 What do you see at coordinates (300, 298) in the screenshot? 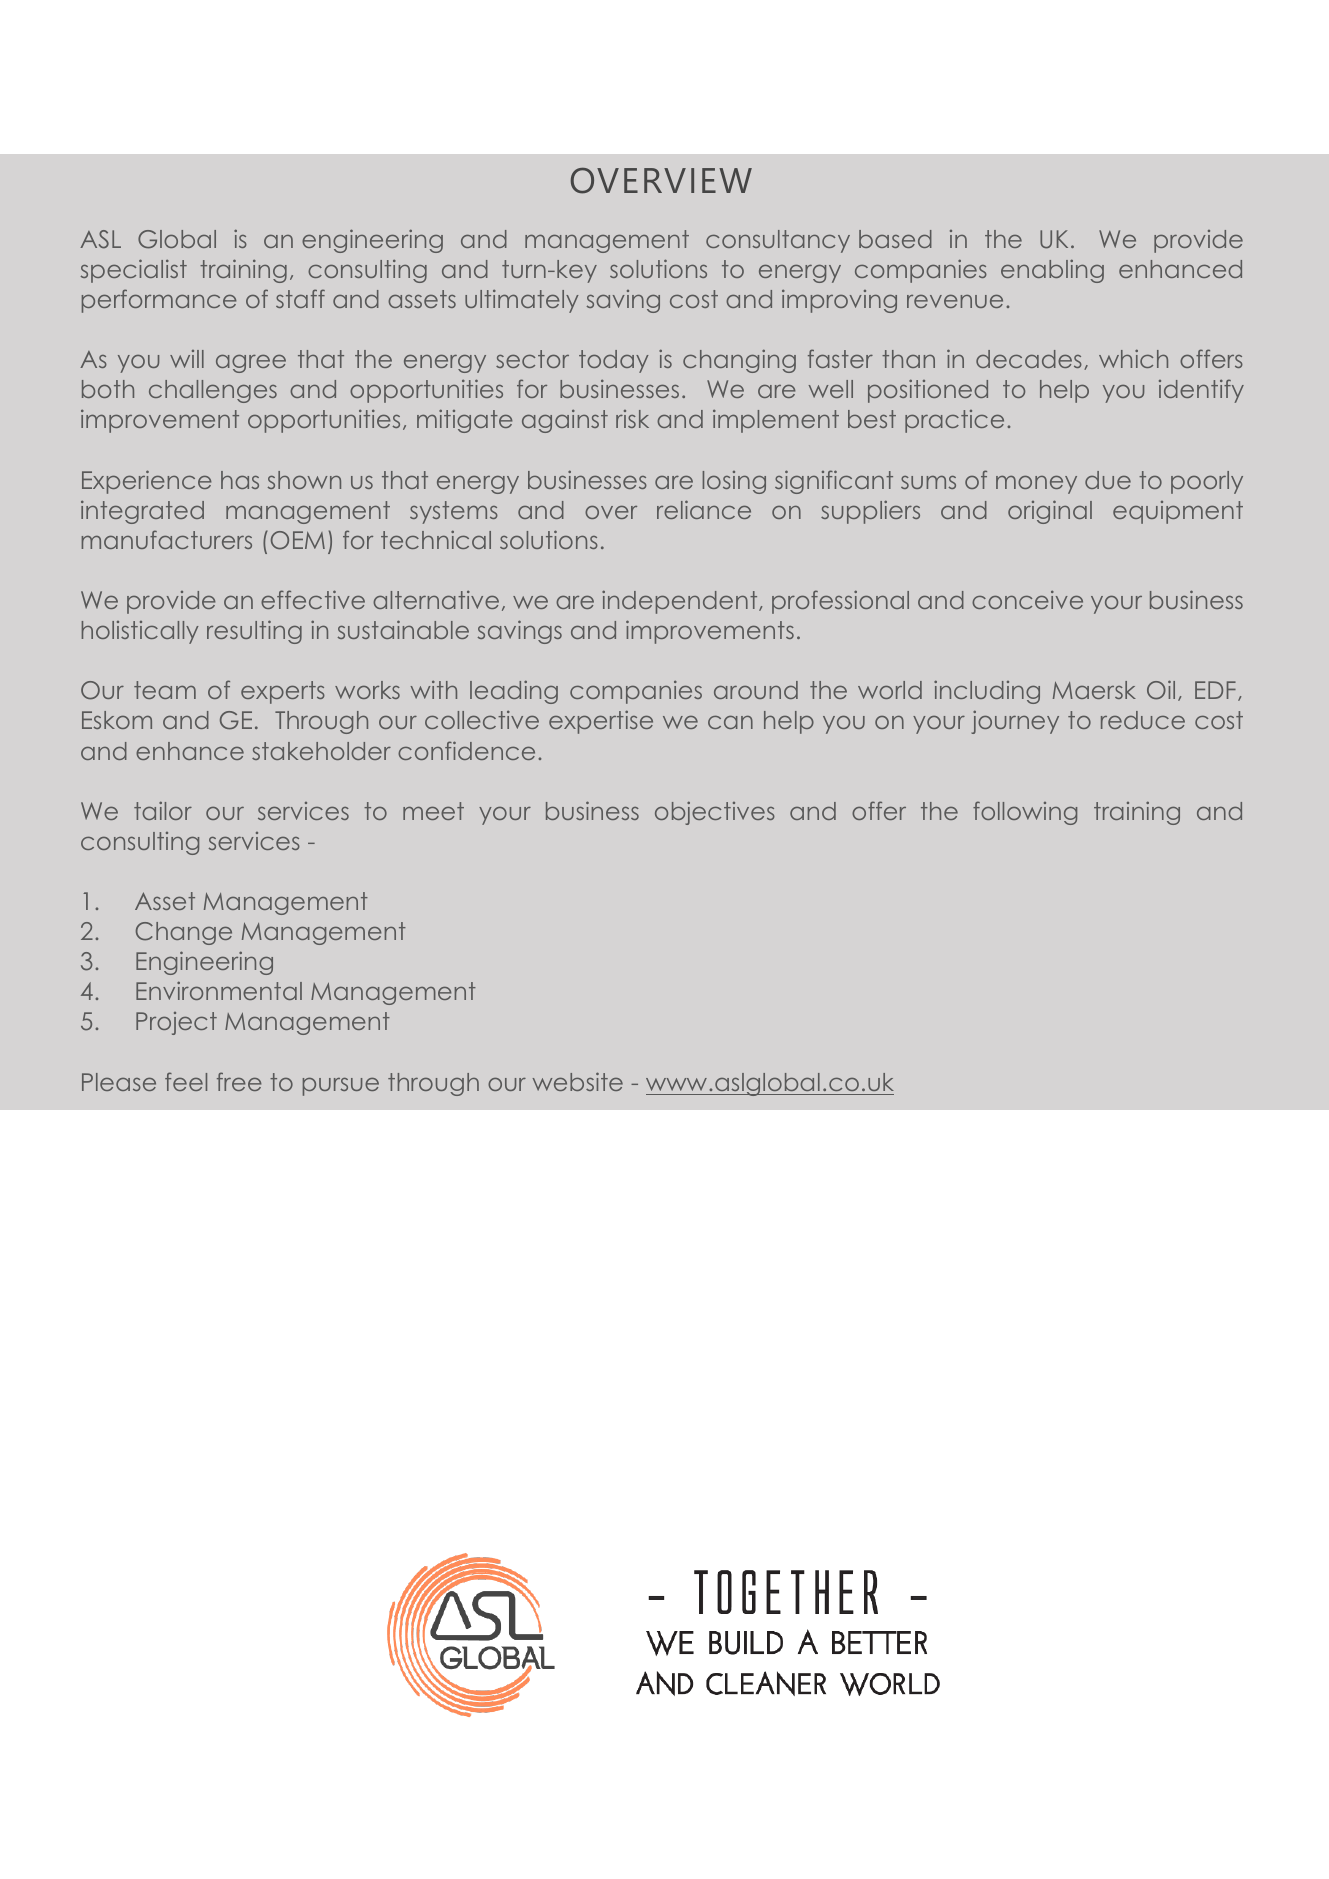
I see `staff` at bounding box center [300, 298].
